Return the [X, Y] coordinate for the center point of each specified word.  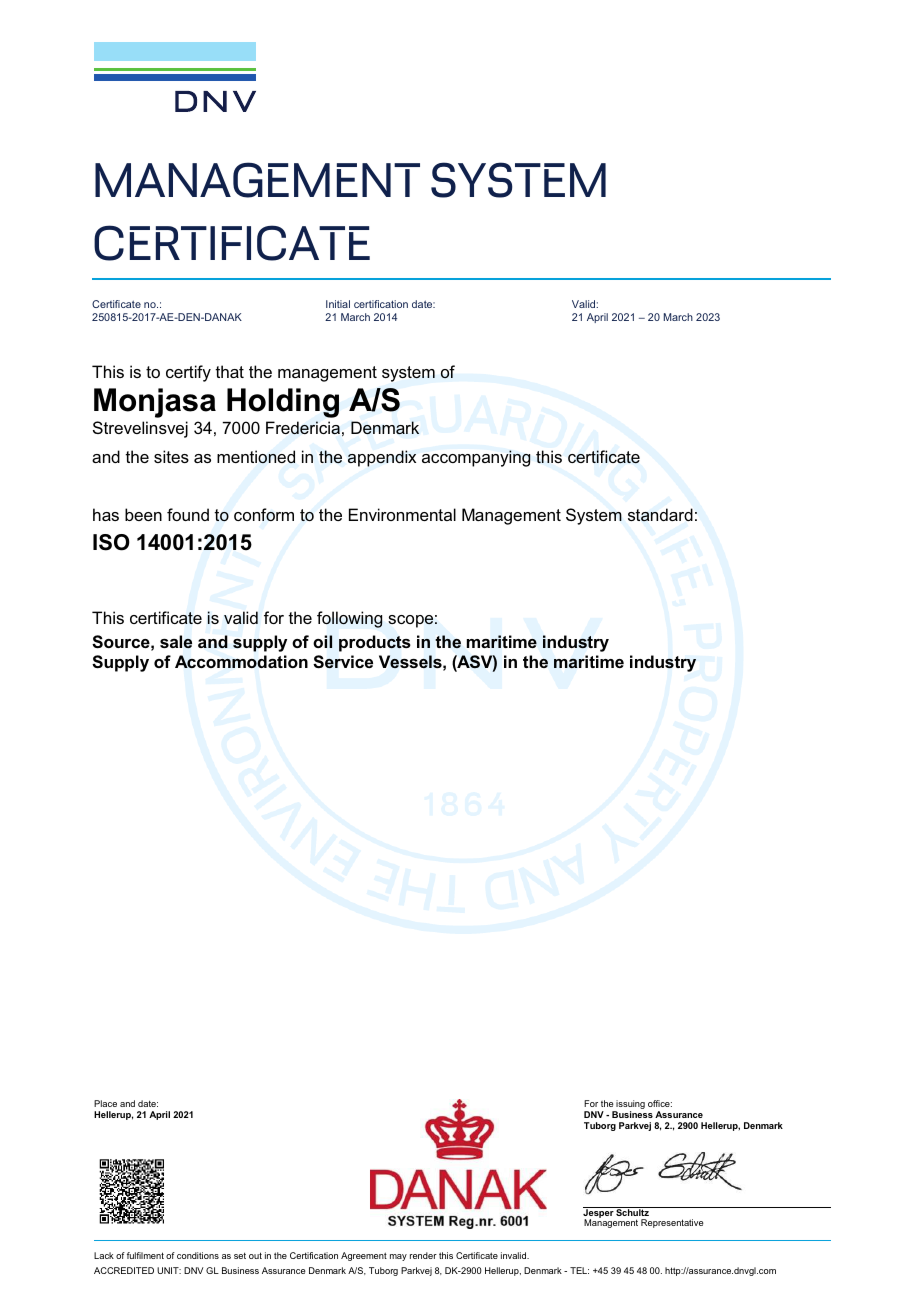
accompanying [476, 458]
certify [188, 373]
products [375, 643]
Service [343, 662]
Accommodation [241, 661]
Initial [338, 304]
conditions [198, 1255]
